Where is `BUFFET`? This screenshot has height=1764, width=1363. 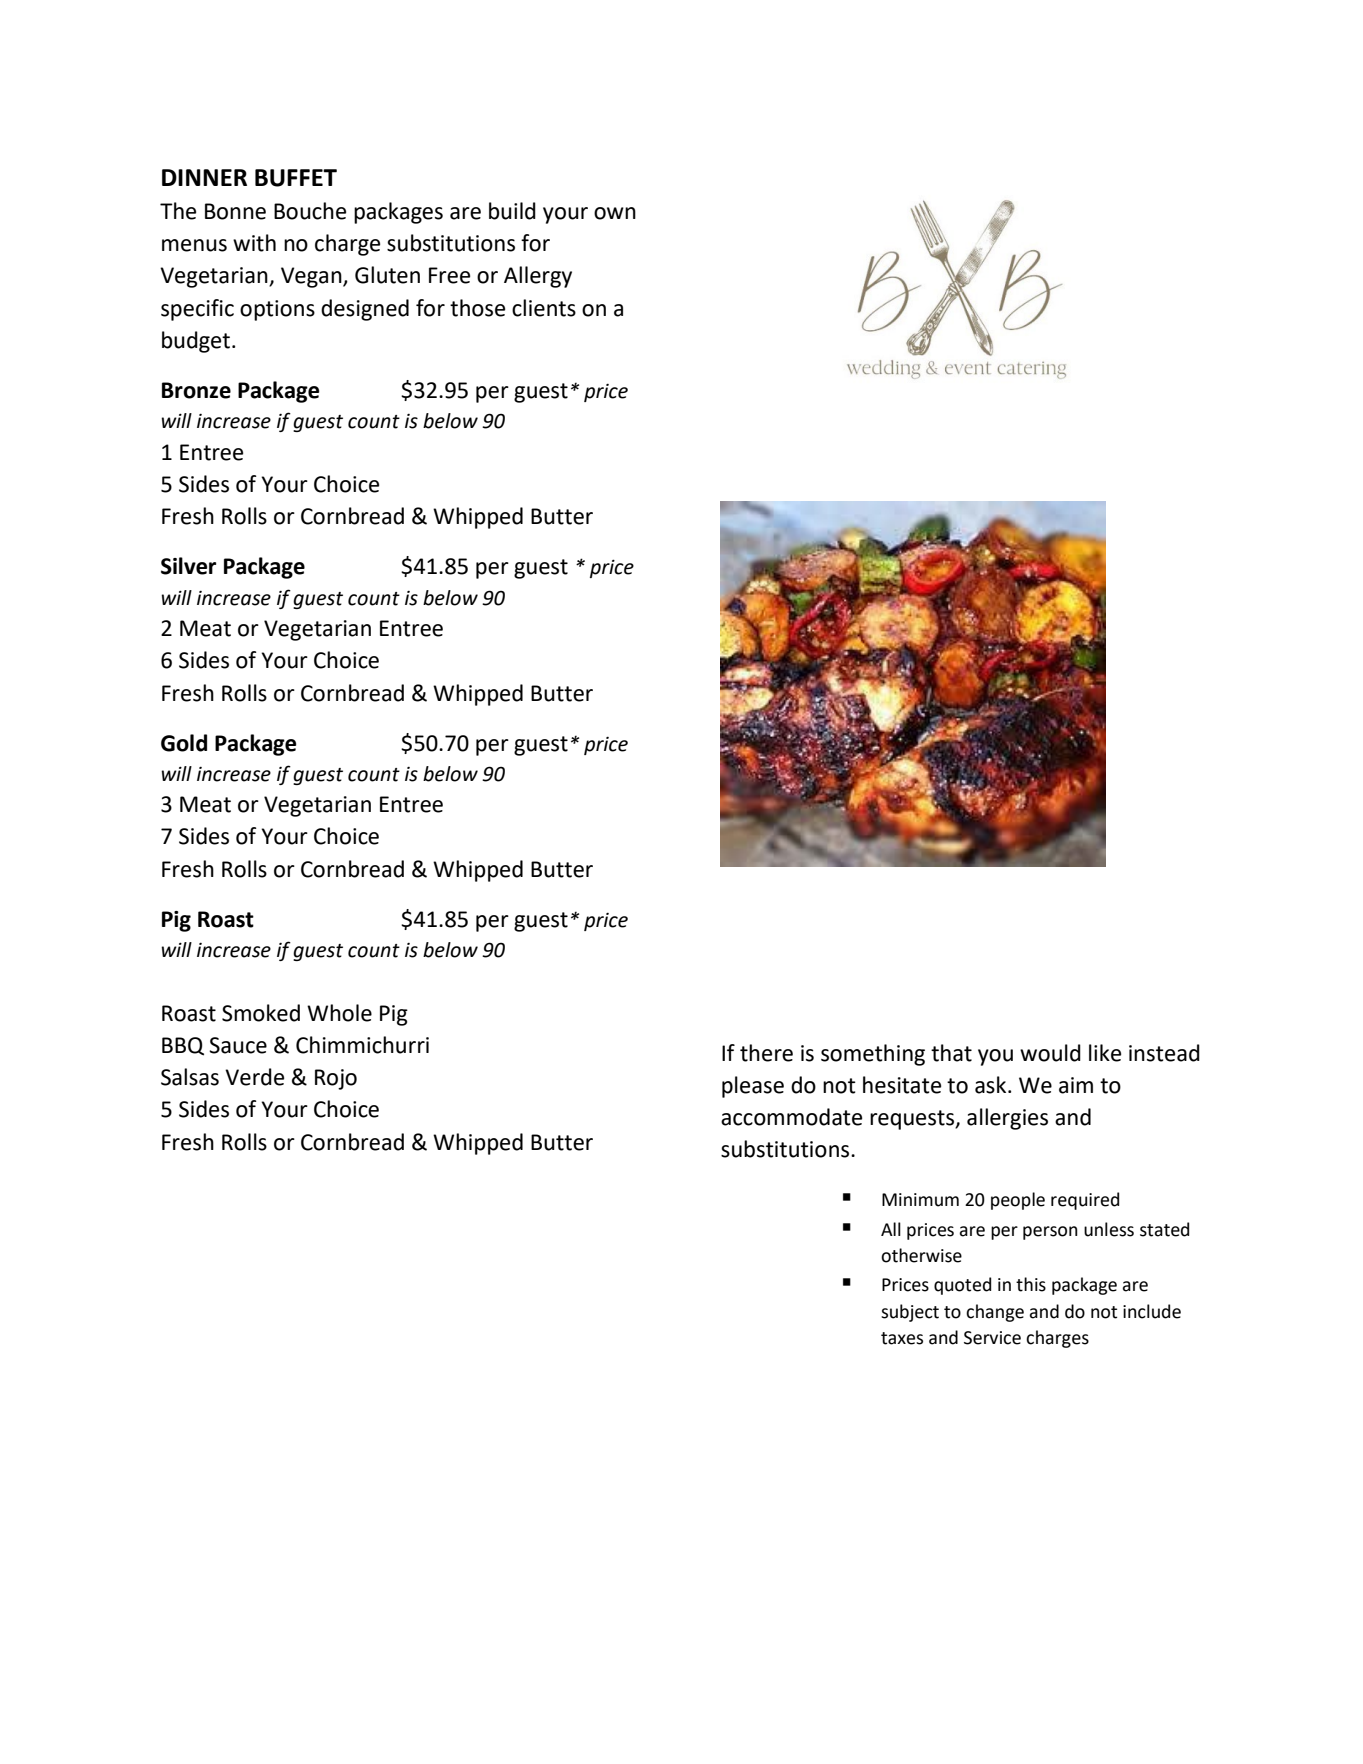
BUFFET is located at coordinates (296, 178).
